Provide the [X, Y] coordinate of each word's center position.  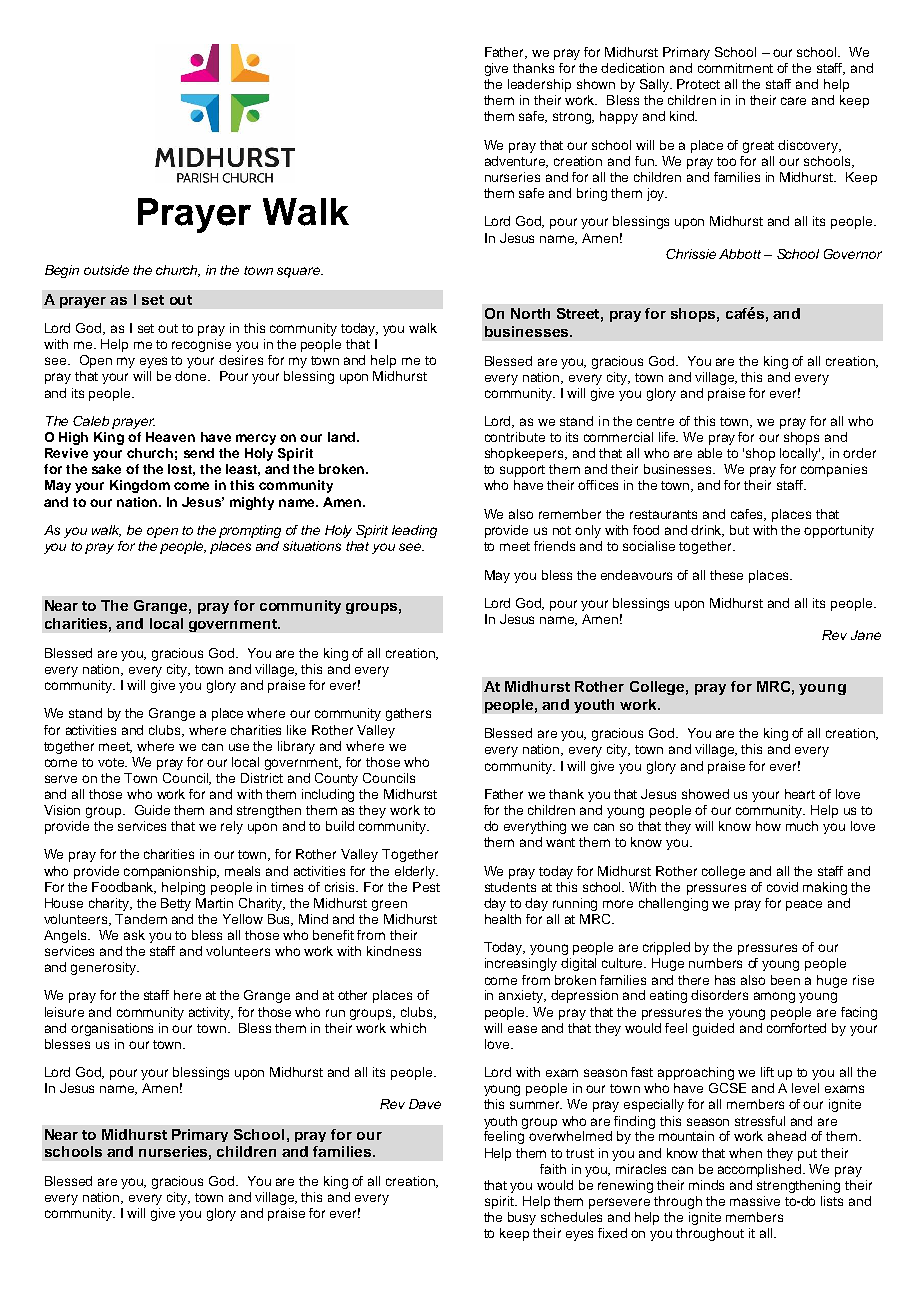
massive [755, 1201]
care [793, 101]
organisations [112, 1029]
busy [522, 1218]
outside [106, 270]
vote [112, 762]
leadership [539, 85]
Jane [866, 635]
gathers [408, 714]
